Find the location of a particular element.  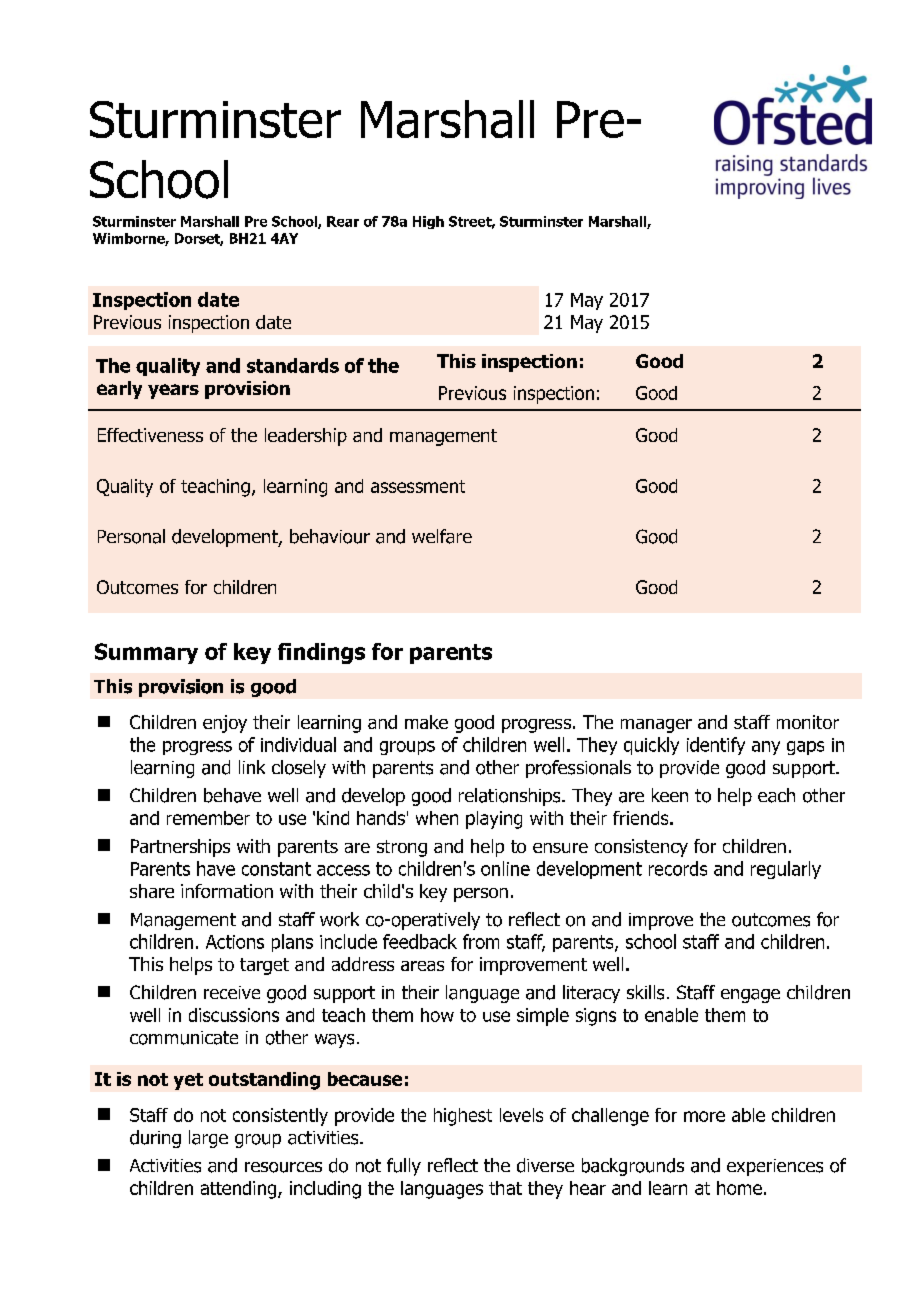

records is located at coordinates (678, 868).
